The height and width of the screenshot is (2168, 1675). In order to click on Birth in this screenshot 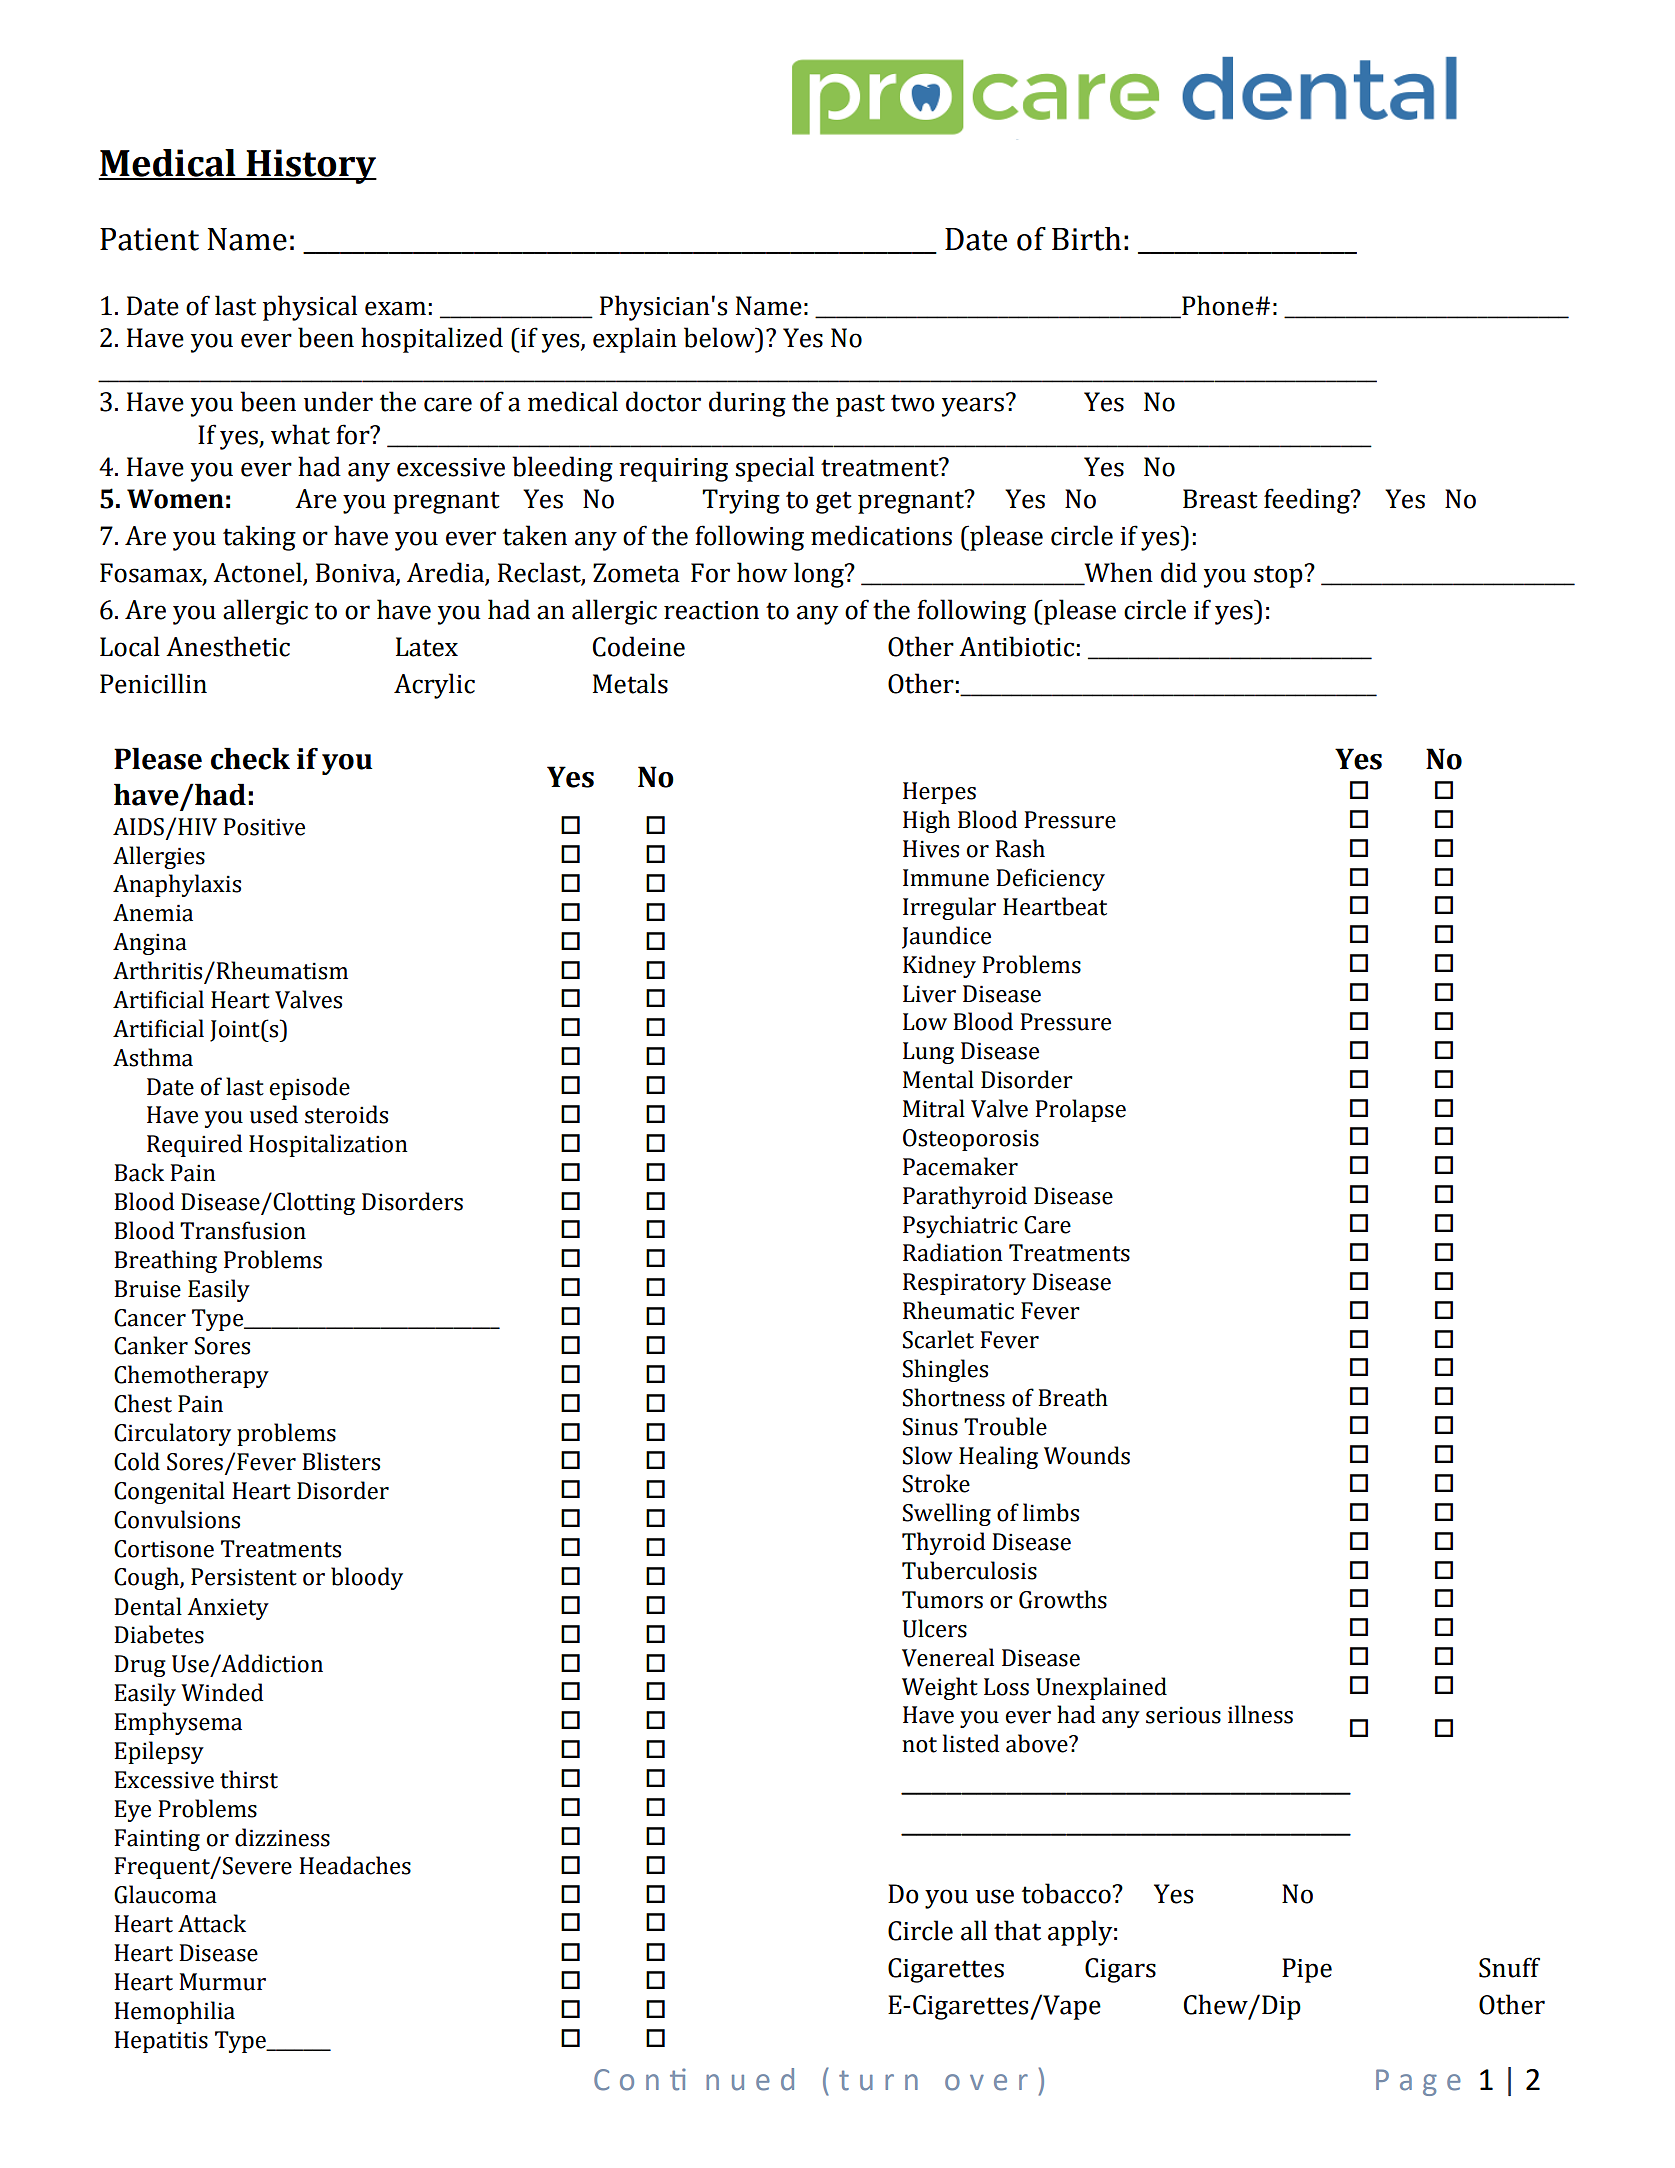, I will do `click(1086, 239)`.
